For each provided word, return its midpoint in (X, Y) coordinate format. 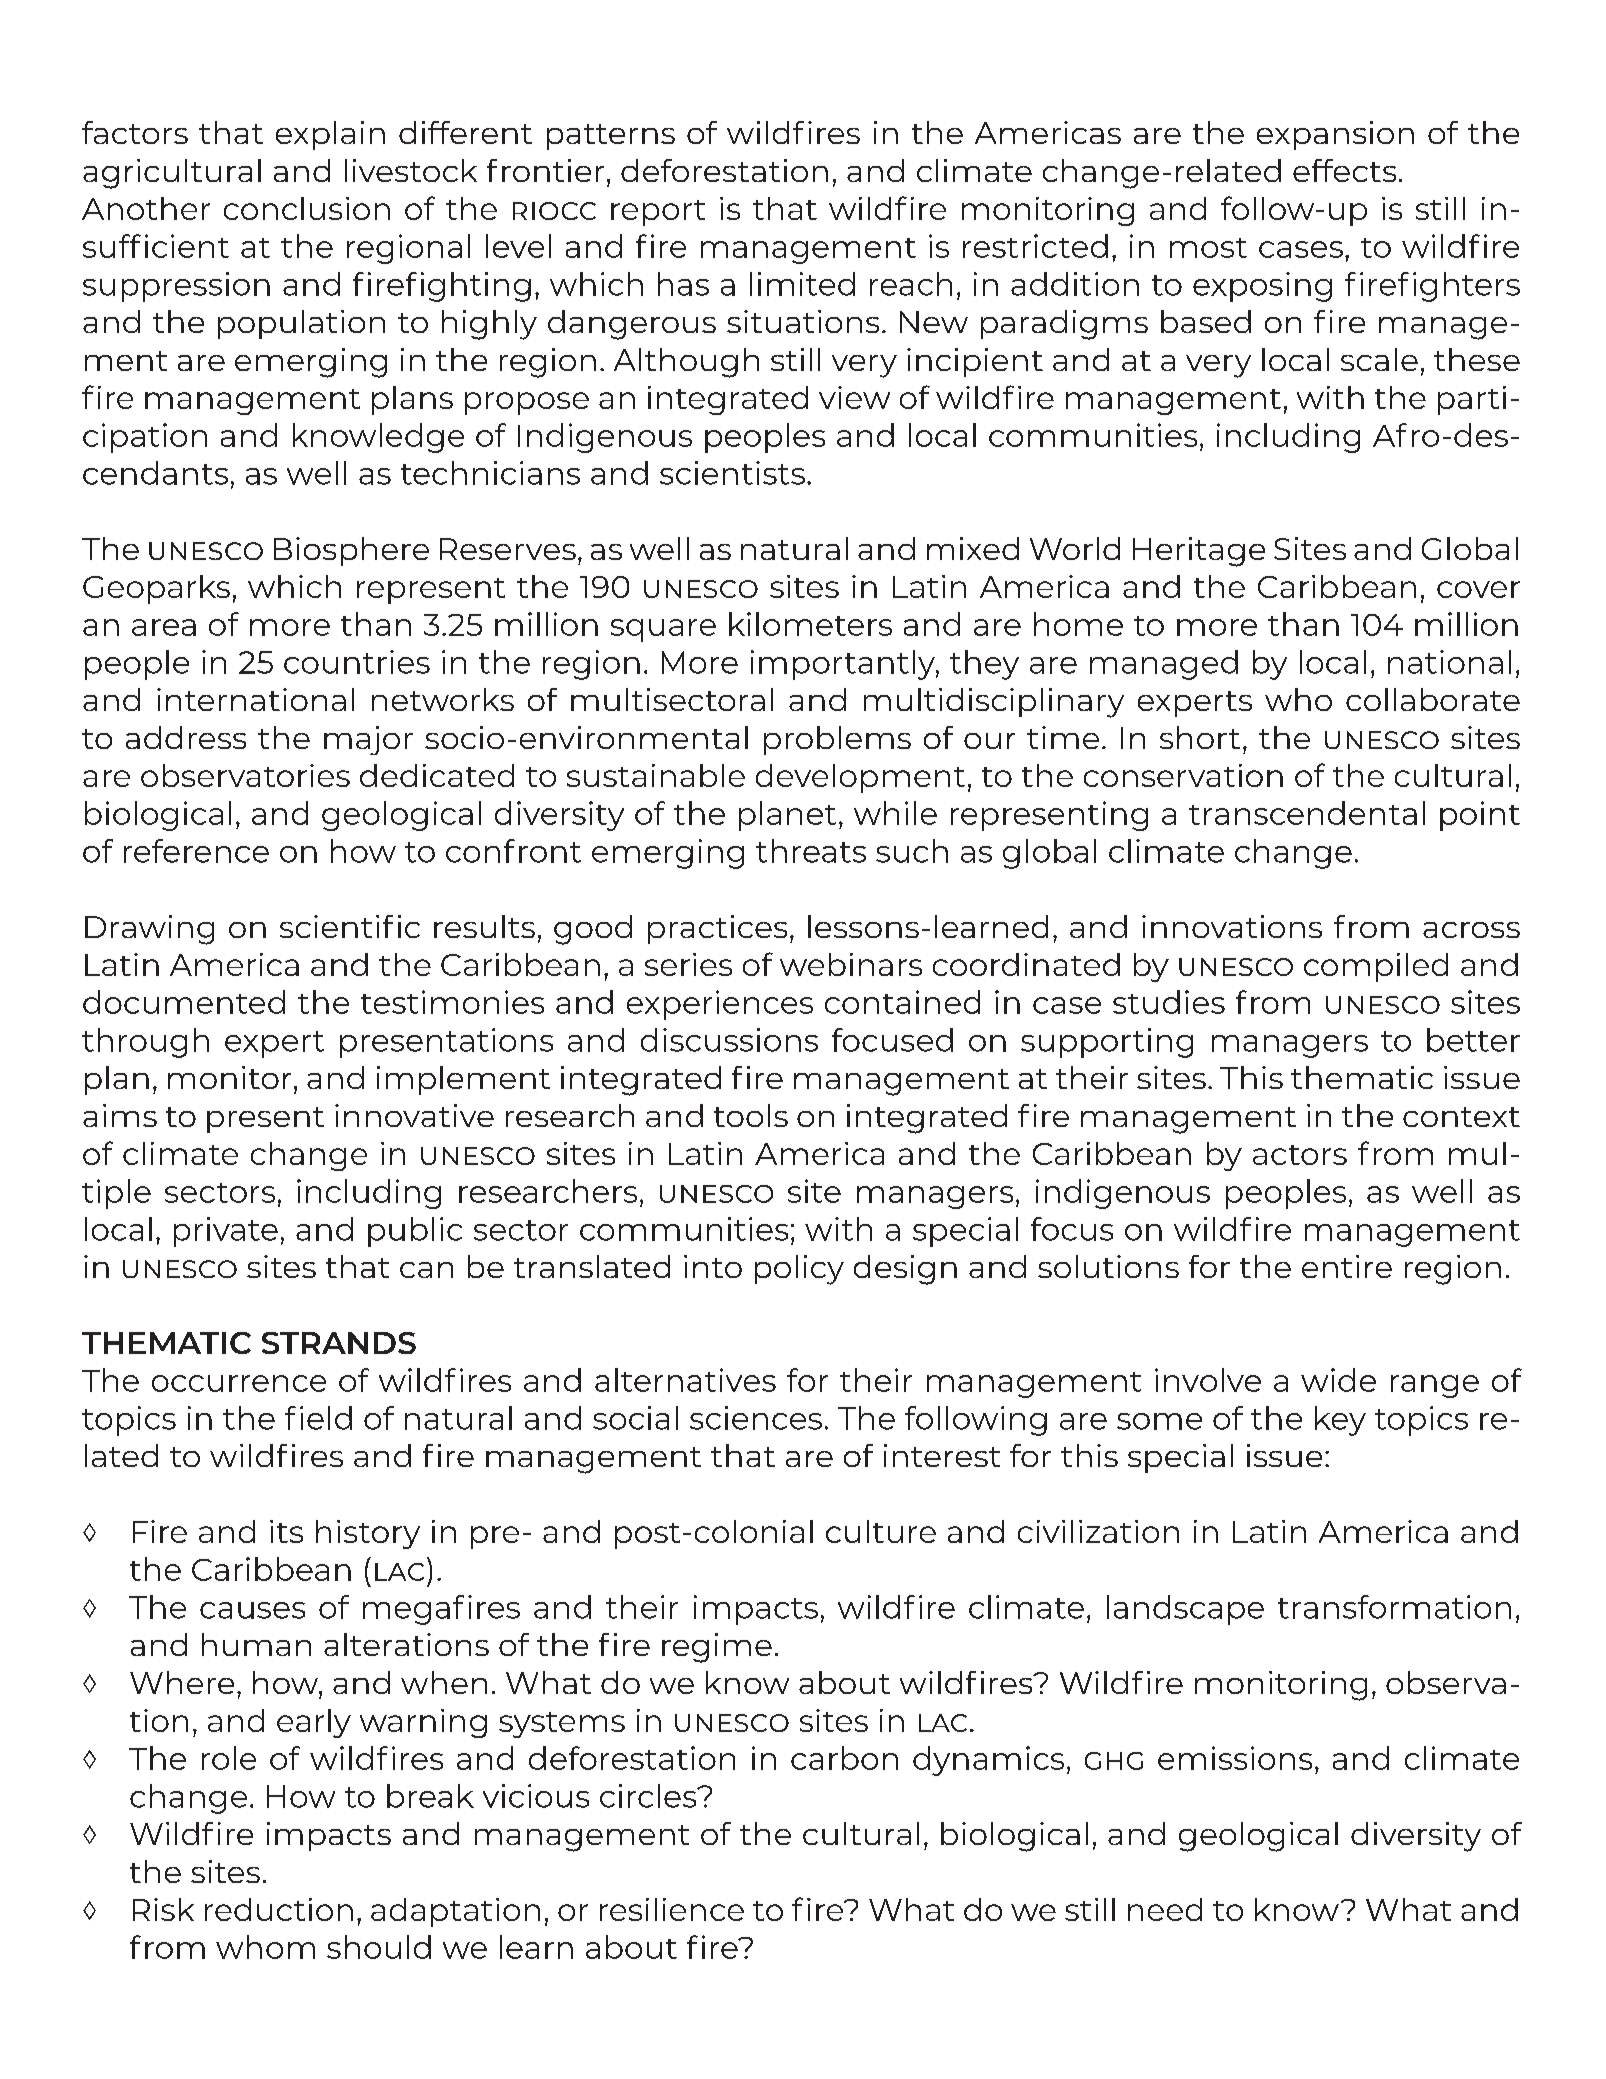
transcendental (1307, 813)
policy (799, 1270)
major (368, 740)
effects (1344, 170)
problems (837, 740)
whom (265, 1947)
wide (1338, 1380)
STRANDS (339, 1343)
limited (802, 284)
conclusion (307, 208)
